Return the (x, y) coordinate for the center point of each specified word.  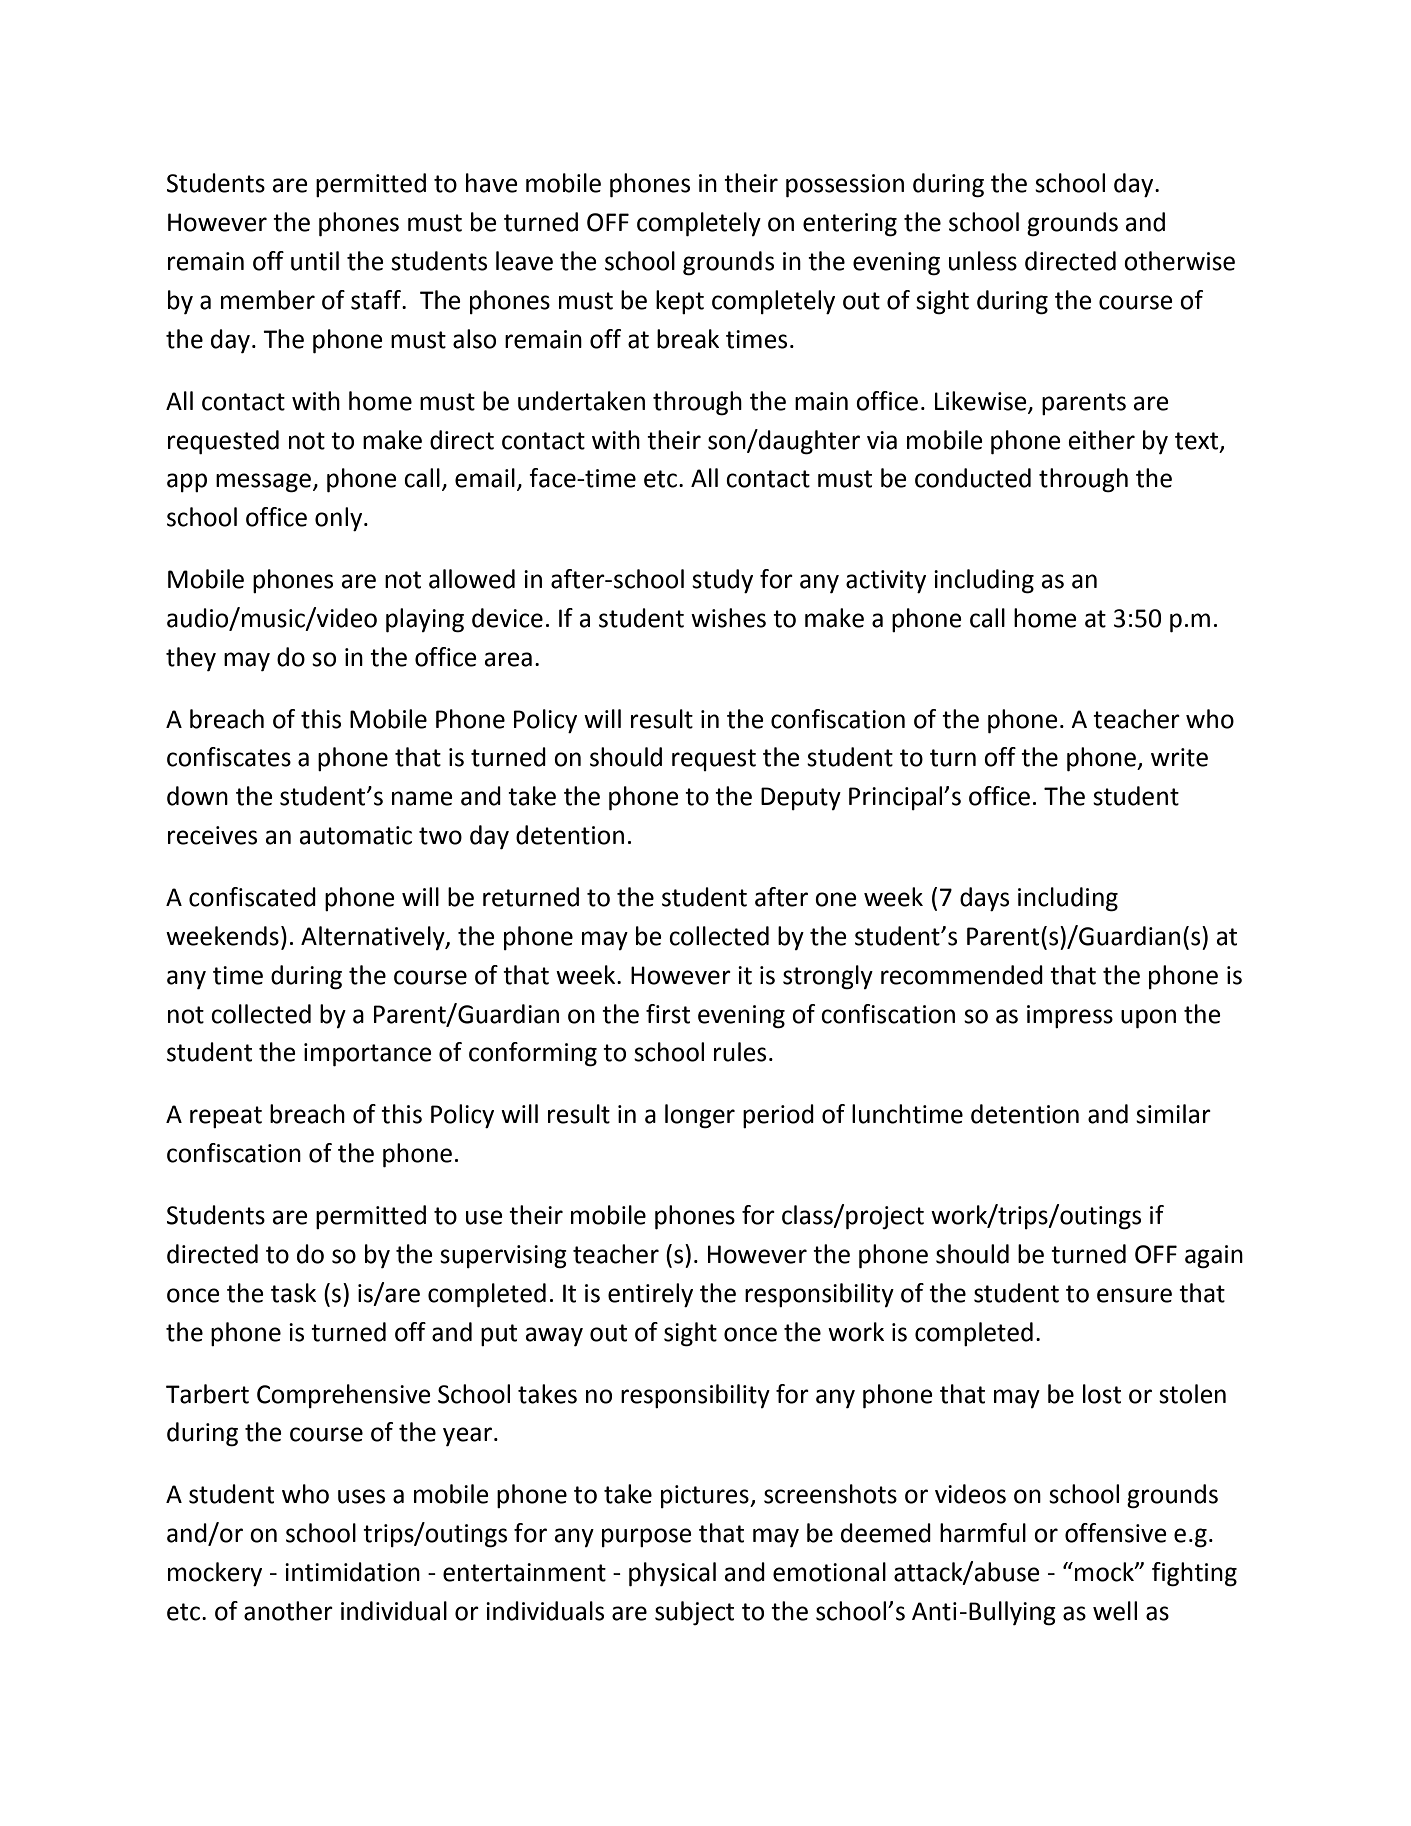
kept (680, 302)
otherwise (1179, 261)
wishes (728, 618)
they (191, 659)
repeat (226, 1117)
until (315, 261)
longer (700, 1116)
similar (1173, 1114)
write (1179, 757)
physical (672, 1574)
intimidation (352, 1572)
